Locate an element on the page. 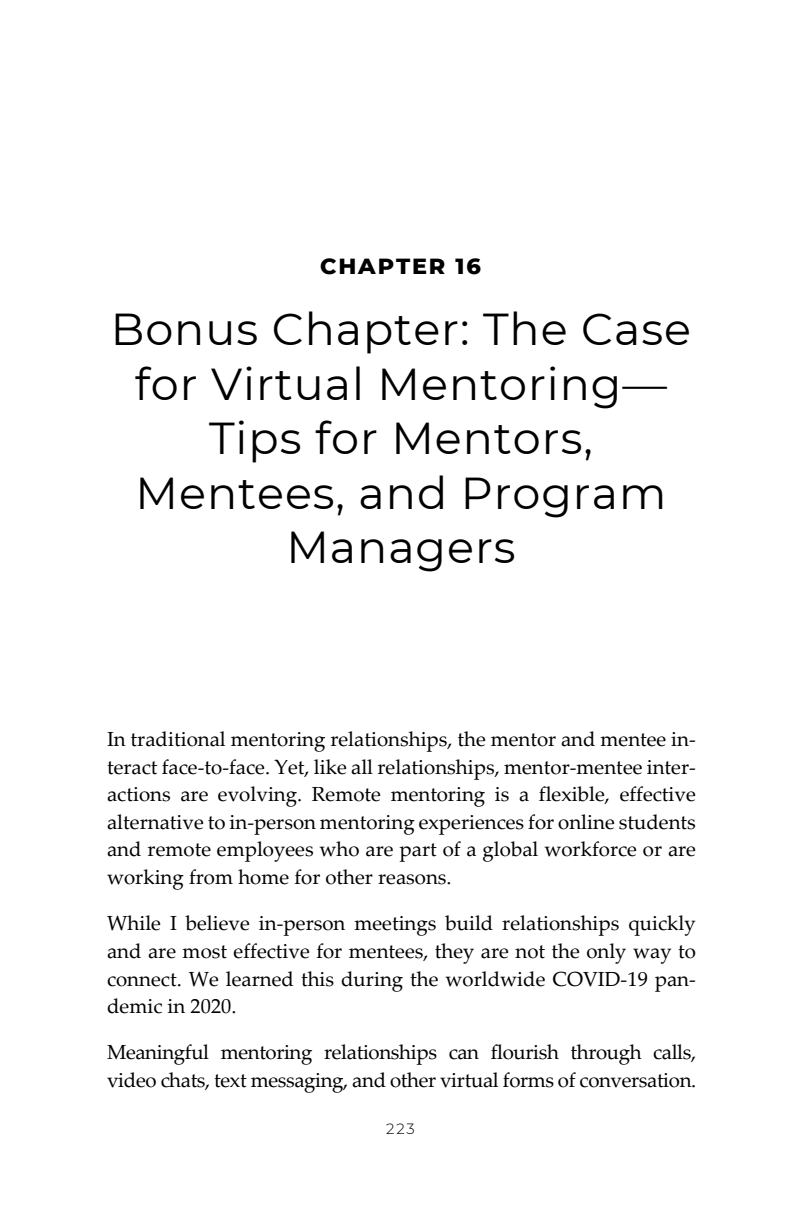  workforce is located at coordinates (591, 849).
